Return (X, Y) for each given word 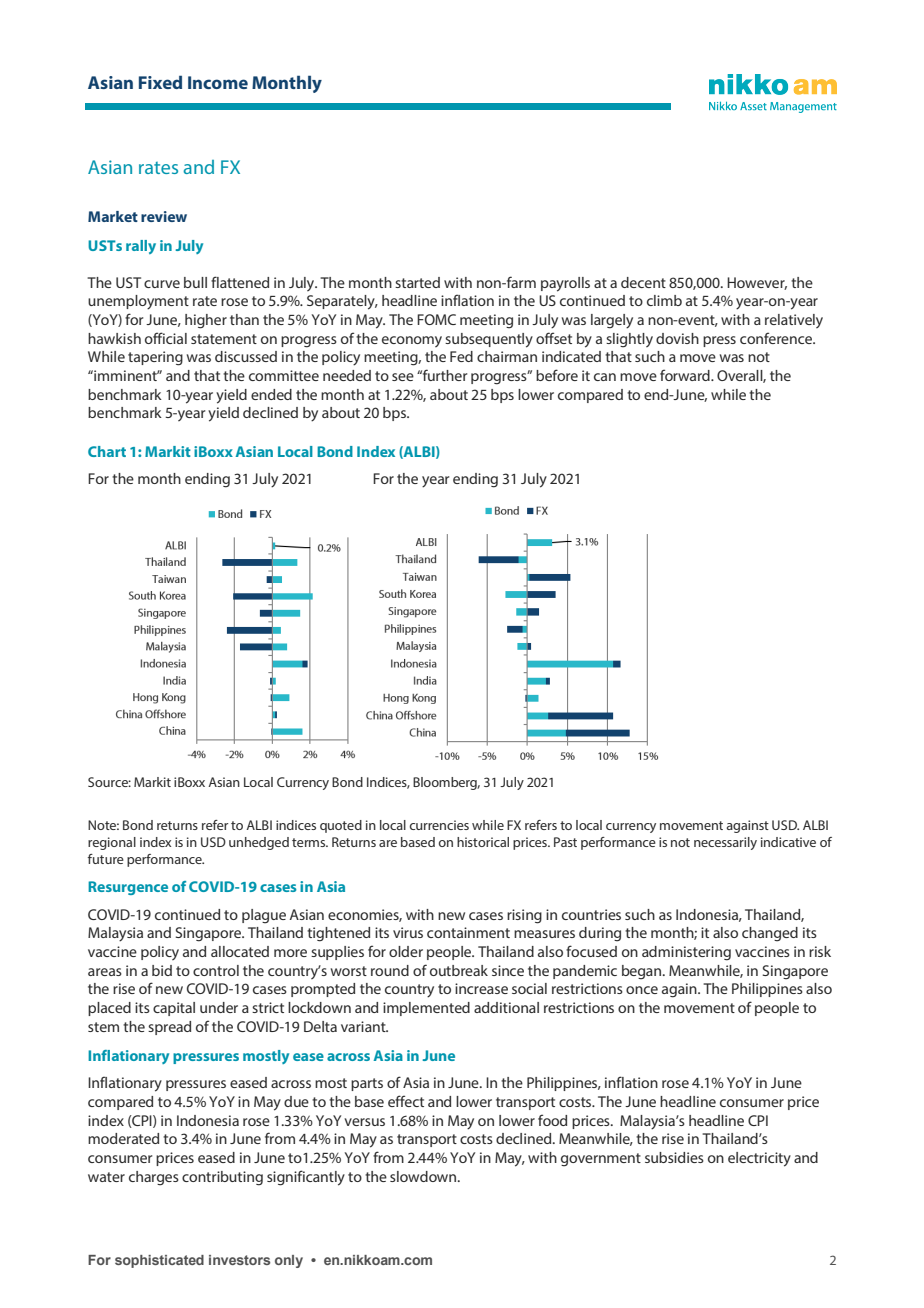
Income (218, 82)
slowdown (423, 1176)
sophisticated (159, 1261)
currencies (439, 825)
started (417, 282)
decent (643, 282)
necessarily (725, 843)
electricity (759, 1159)
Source (109, 782)
